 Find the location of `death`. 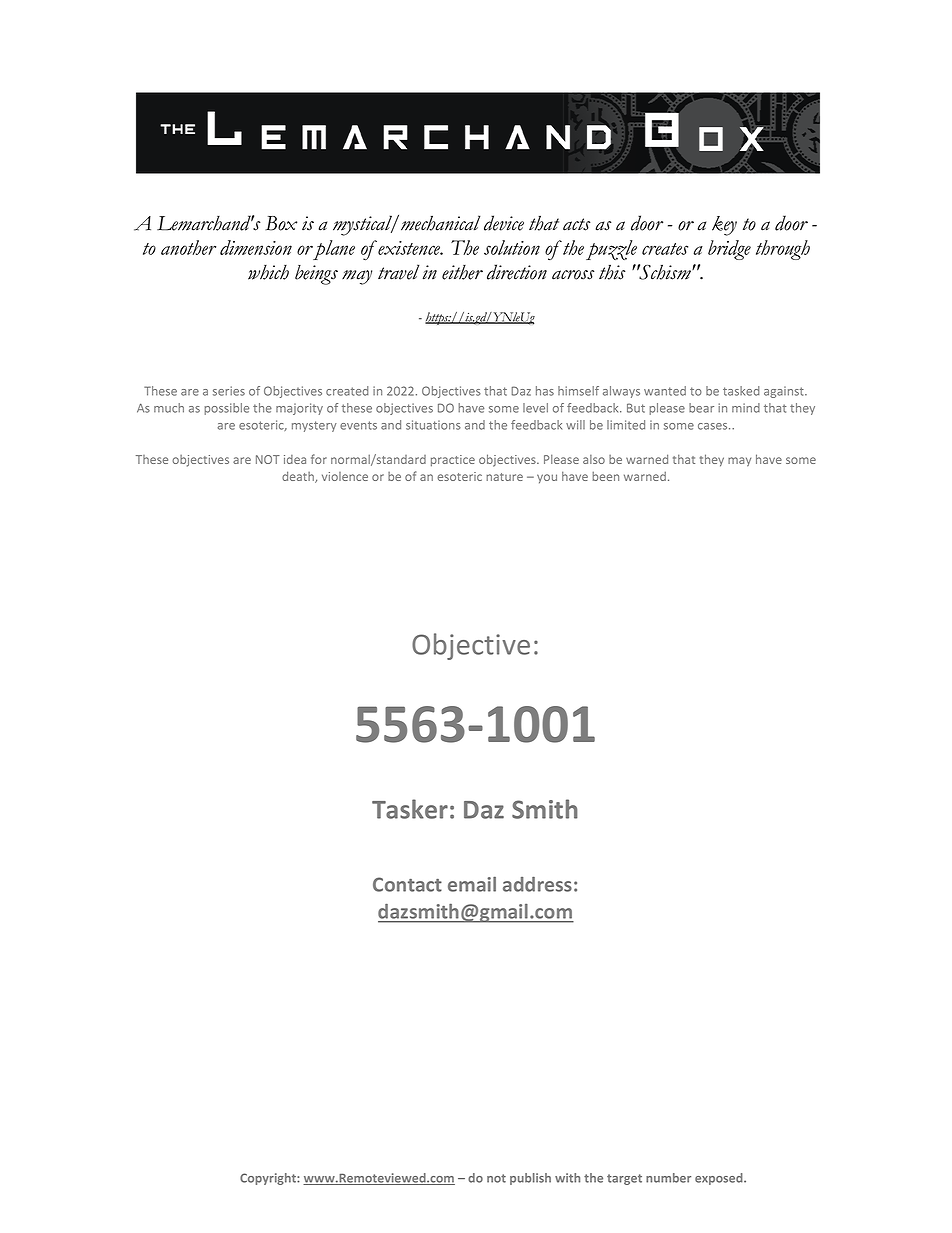

death is located at coordinates (299, 477).
